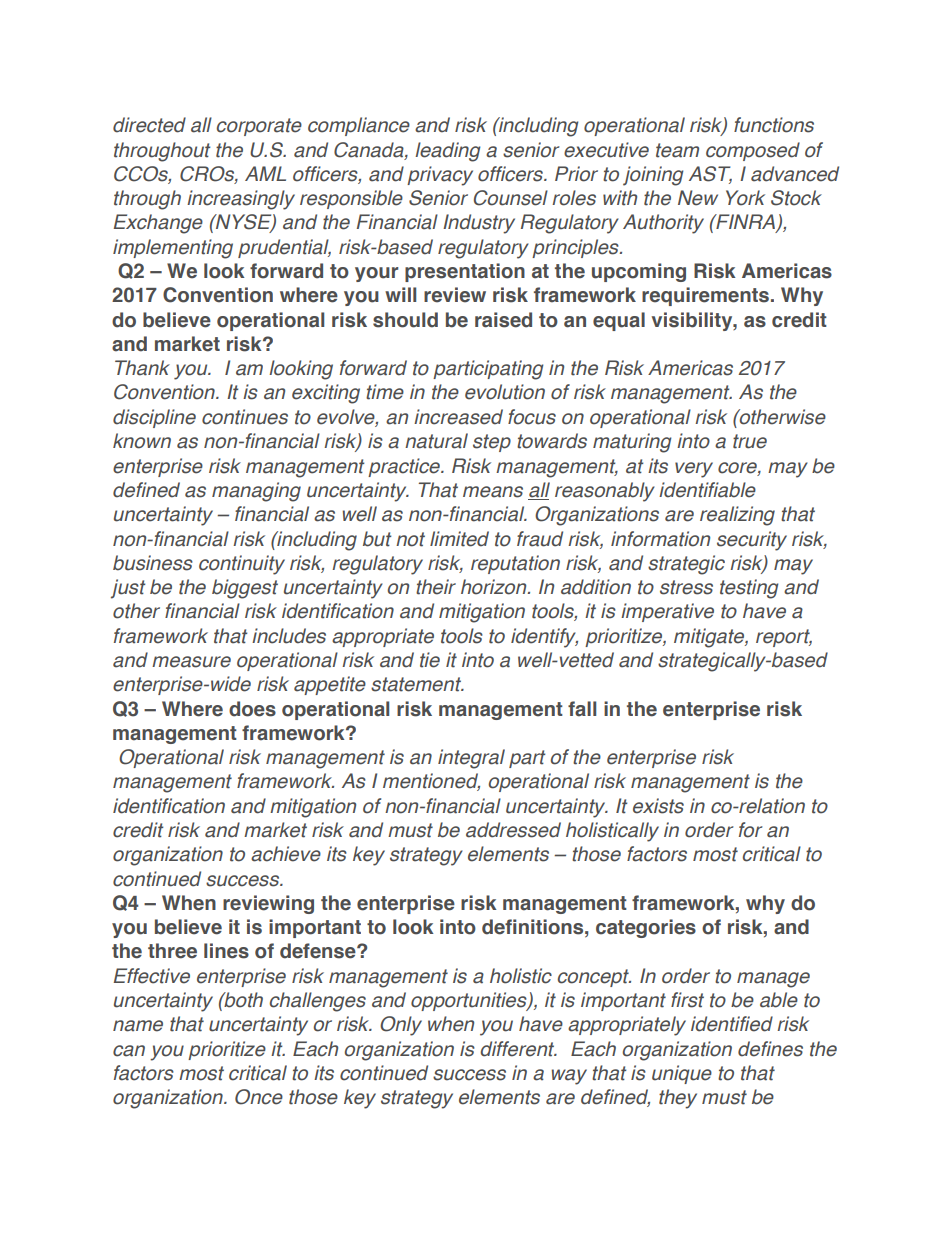 The width and height of the screenshot is (952, 1233). What do you see at coordinates (682, 1074) in the screenshot?
I see `unique` at bounding box center [682, 1074].
